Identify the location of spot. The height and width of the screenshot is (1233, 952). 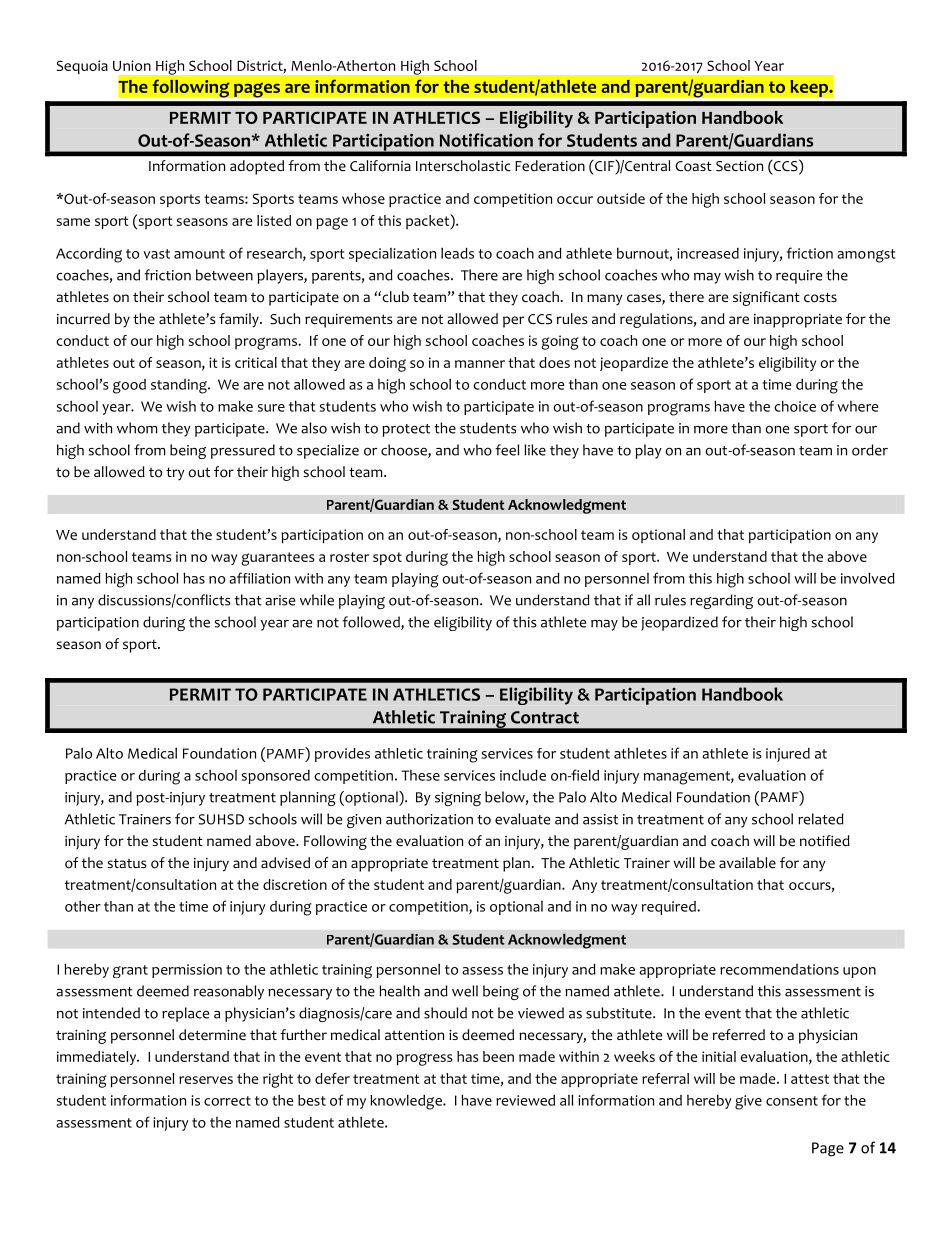
(387, 559).
